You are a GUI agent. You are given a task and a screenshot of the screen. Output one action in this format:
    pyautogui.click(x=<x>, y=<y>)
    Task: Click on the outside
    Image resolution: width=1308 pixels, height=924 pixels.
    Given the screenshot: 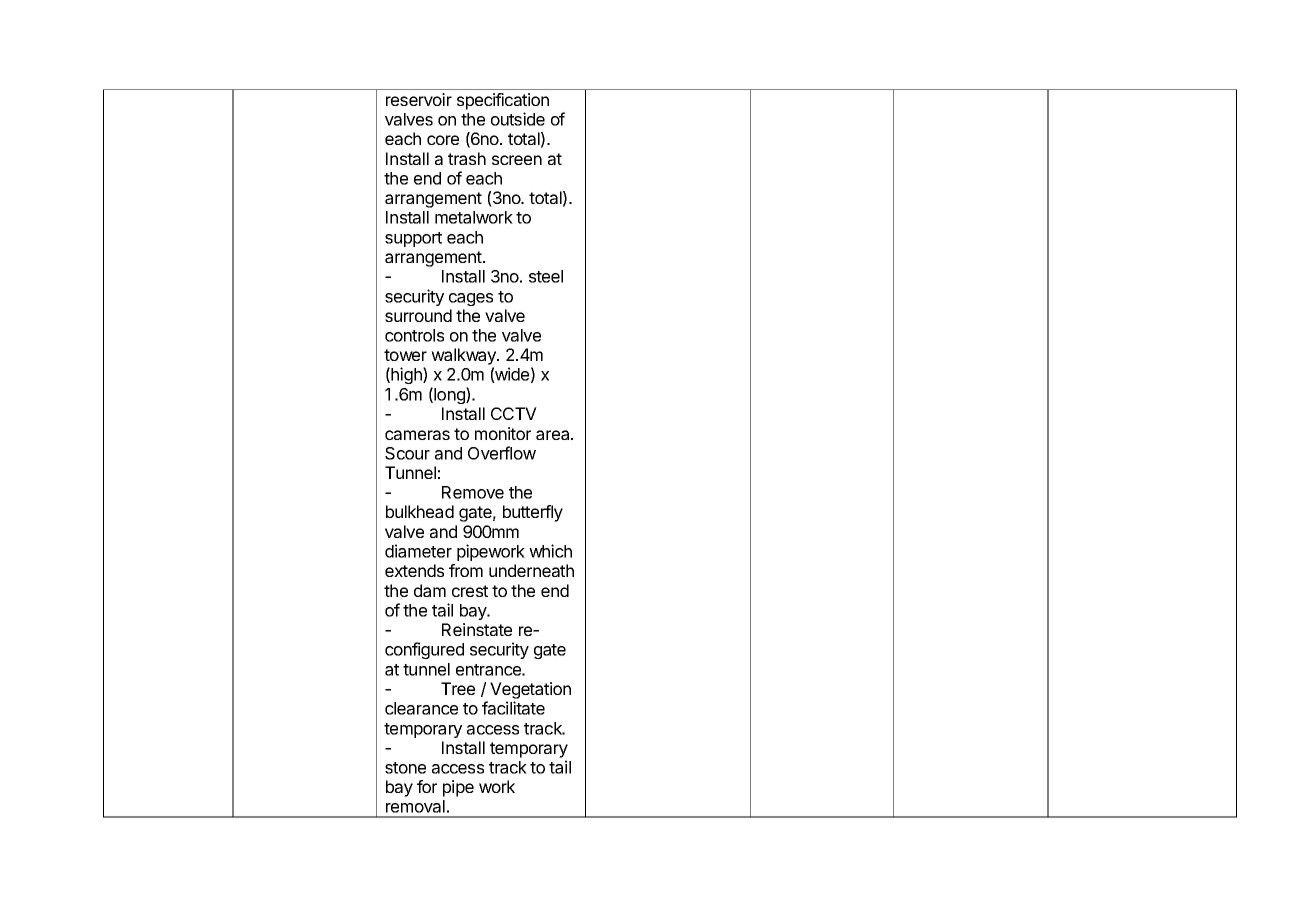 What is the action you would take?
    pyautogui.click(x=518, y=119)
